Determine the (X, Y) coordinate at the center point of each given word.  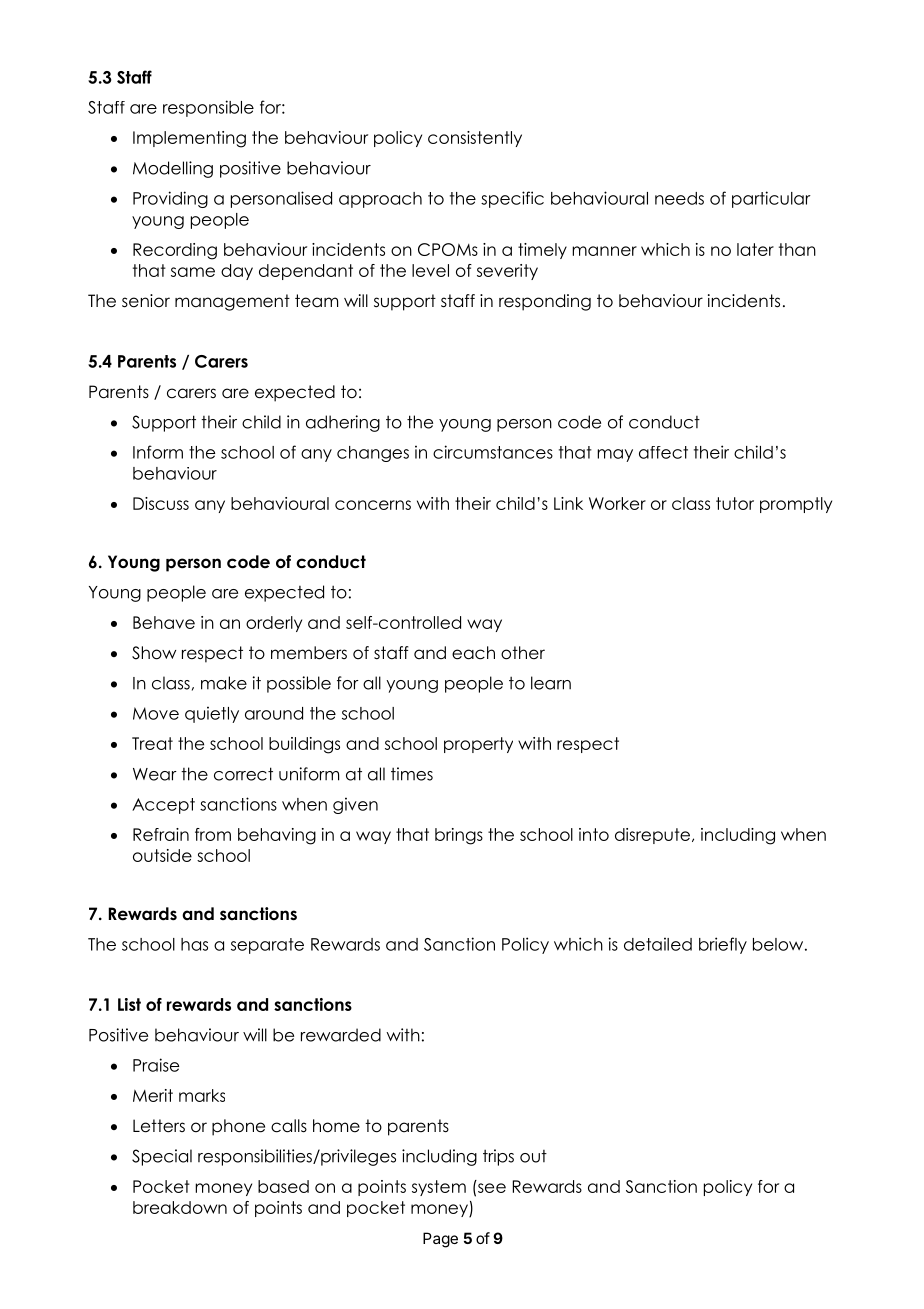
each (473, 653)
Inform (158, 452)
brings (459, 836)
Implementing (189, 139)
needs (679, 198)
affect (663, 452)
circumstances (493, 452)
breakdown (180, 1207)
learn (551, 683)
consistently (475, 139)
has (194, 944)
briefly (723, 945)
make (224, 683)
